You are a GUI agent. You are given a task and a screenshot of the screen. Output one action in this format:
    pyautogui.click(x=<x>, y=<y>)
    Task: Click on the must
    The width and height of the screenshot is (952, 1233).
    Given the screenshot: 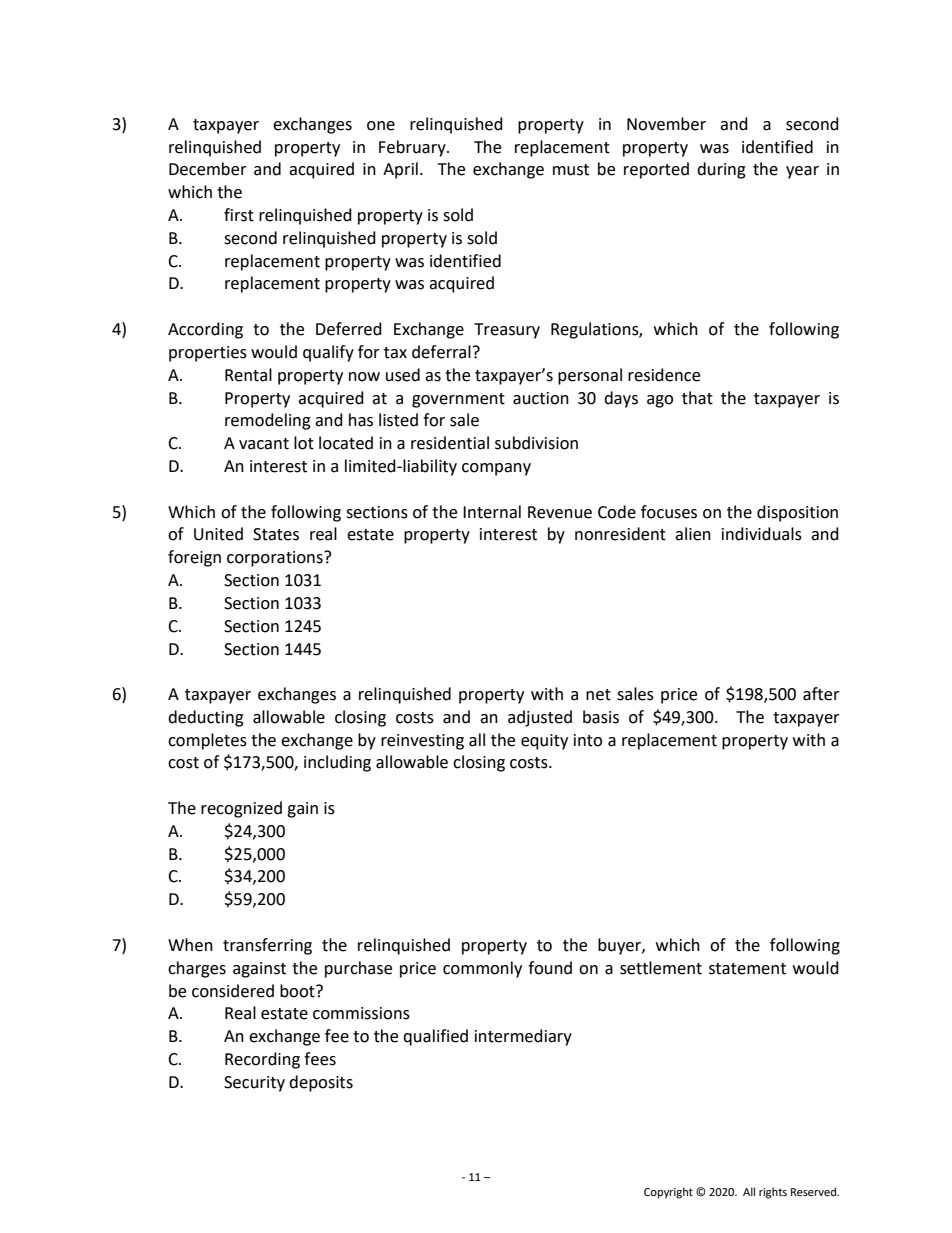 What is the action you would take?
    pyautogui.click(x=571, y=170)
